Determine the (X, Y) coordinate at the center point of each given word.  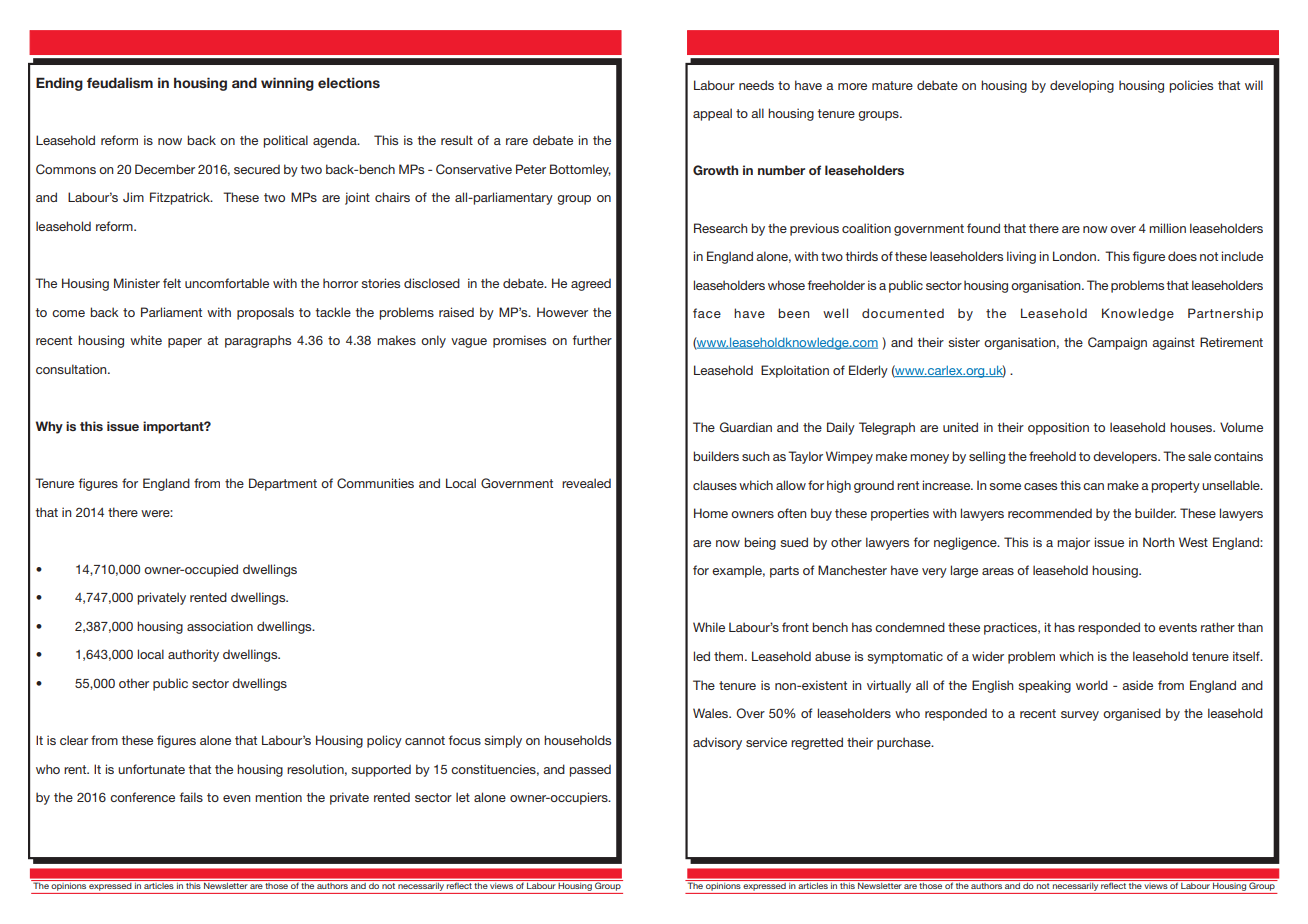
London (1075, 256)
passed (590, 770)
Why (49, 427)
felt (172, 283)
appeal (712, 114)
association (220, 626)
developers (1126, 457)
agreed (591, 284)
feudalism (120, 82)
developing (1082, 86)
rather (1218, 627)
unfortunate (151, 769)
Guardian (746, 427)
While (709, 627)
